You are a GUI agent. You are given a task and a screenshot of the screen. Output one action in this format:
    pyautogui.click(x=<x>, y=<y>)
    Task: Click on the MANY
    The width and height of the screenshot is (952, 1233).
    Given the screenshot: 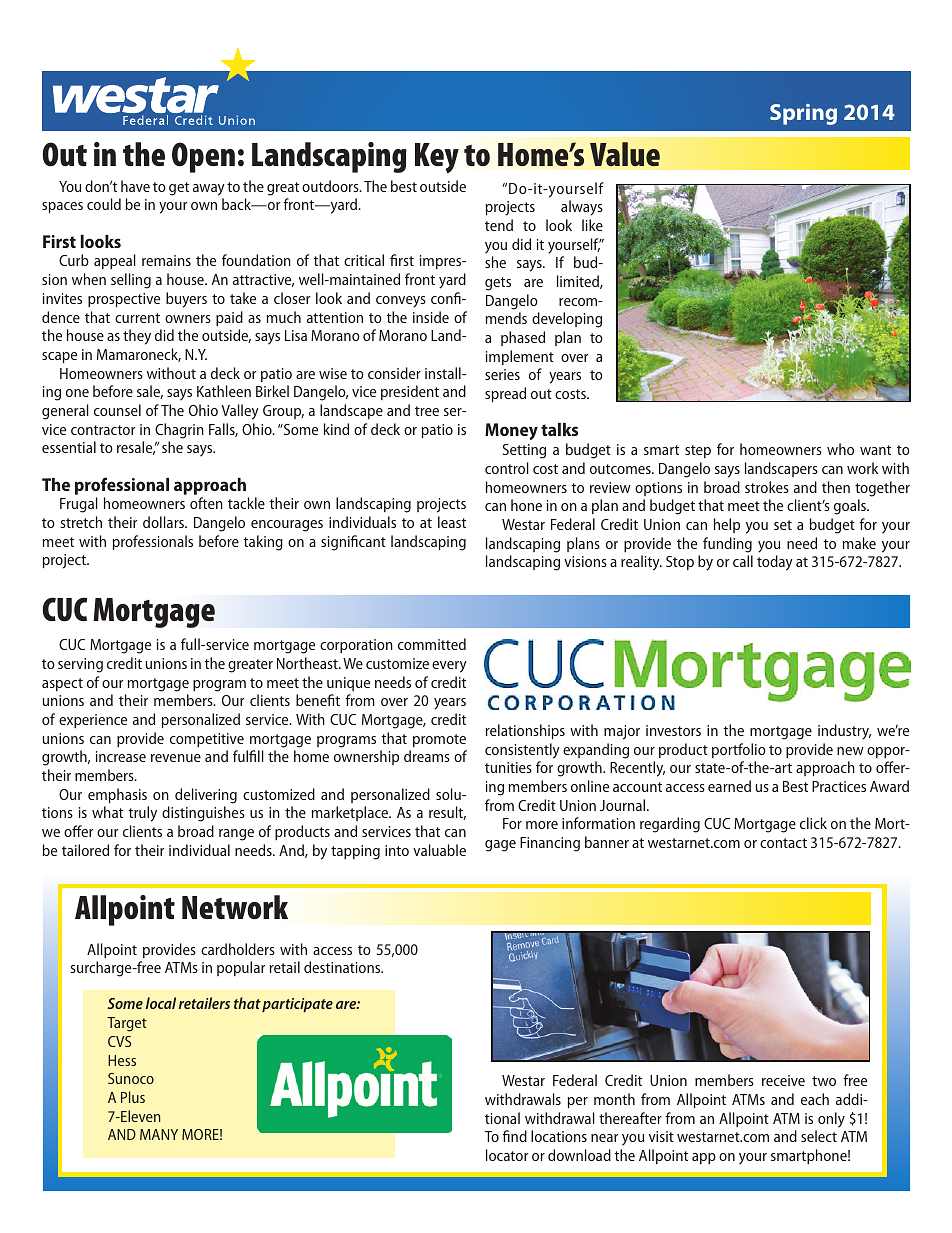 What is the action you would take?
    pyautogui.click(x=159, y=1134)
